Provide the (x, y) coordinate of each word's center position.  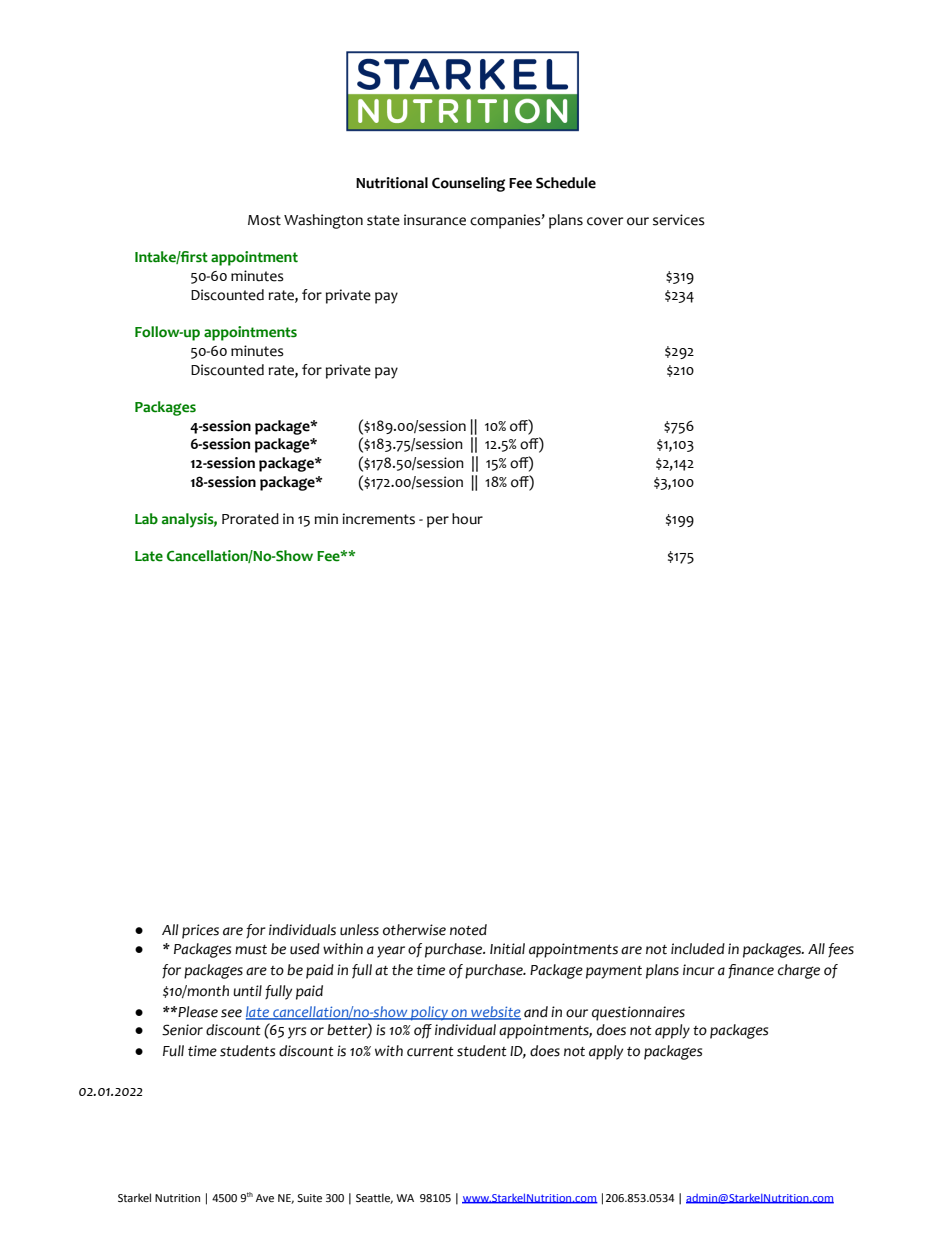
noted (468, 930)
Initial (507, 949)
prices (200, 931)
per (438, 522)
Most (264, 220)
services (679, 220)
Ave (265, 1198)
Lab (146, 519)
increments (379, 519)
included (698, 949)
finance (751, 971)
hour (467, 519)
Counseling (468, 184)
